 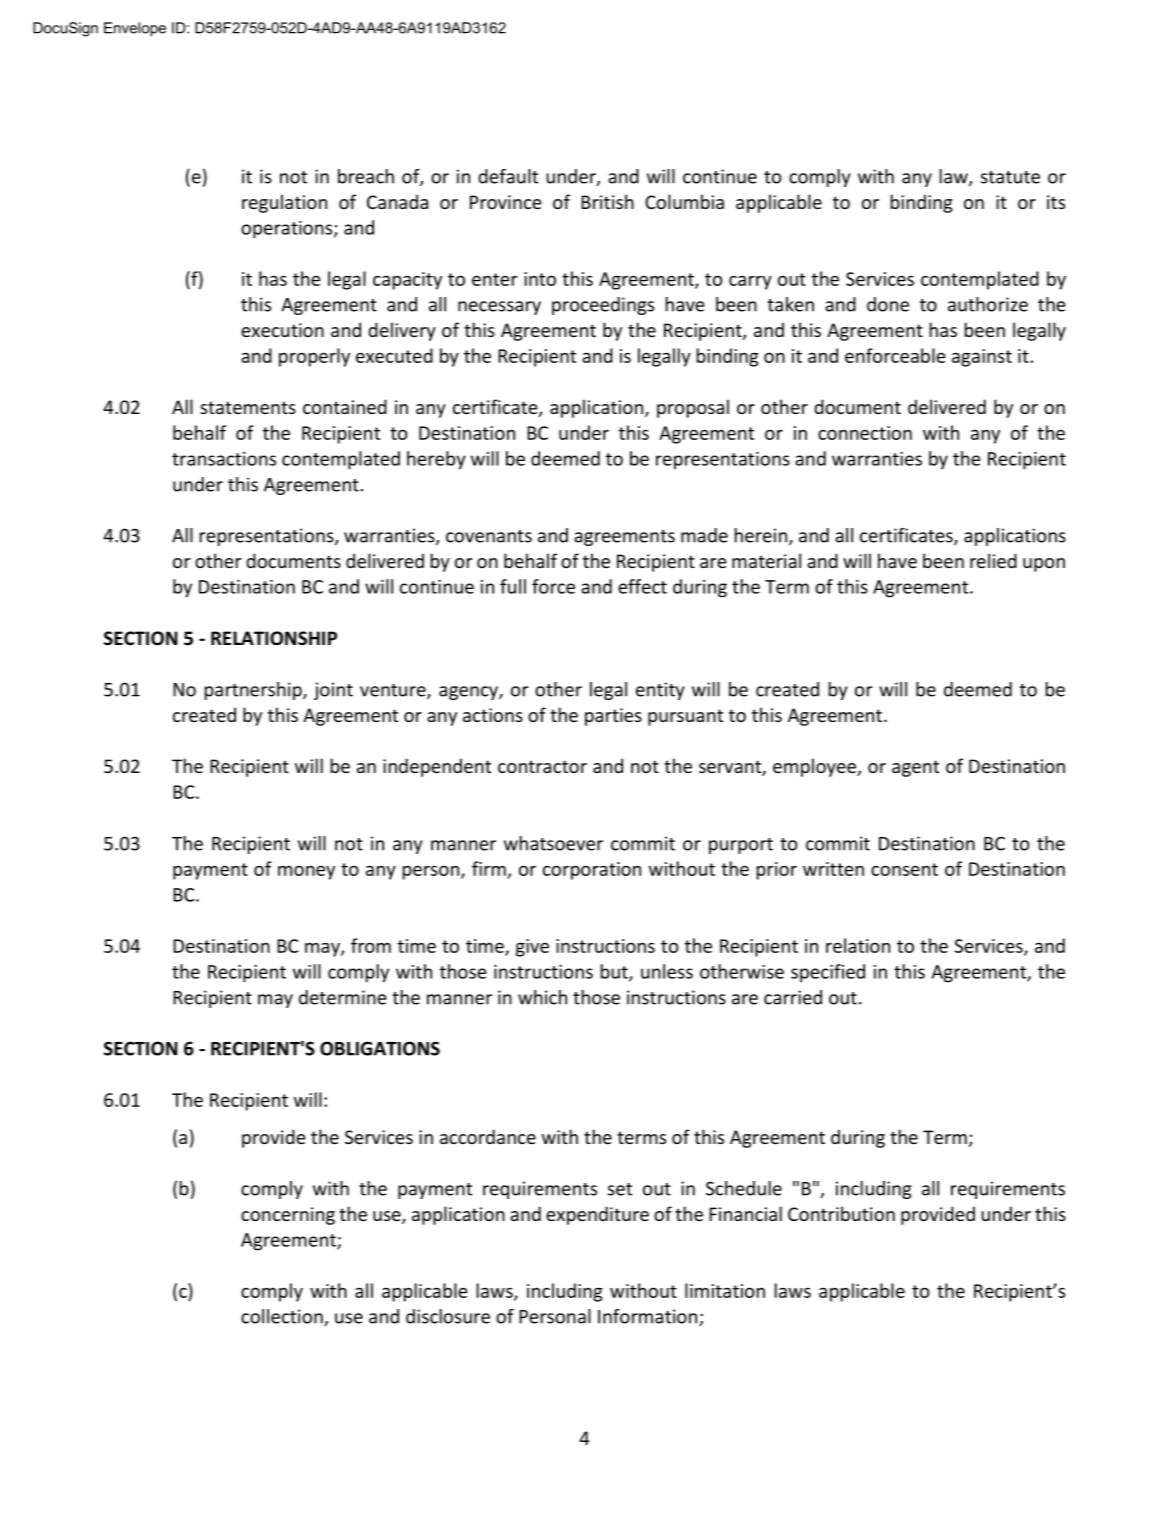 I want to click on joint, so click(x=333, y=691).
